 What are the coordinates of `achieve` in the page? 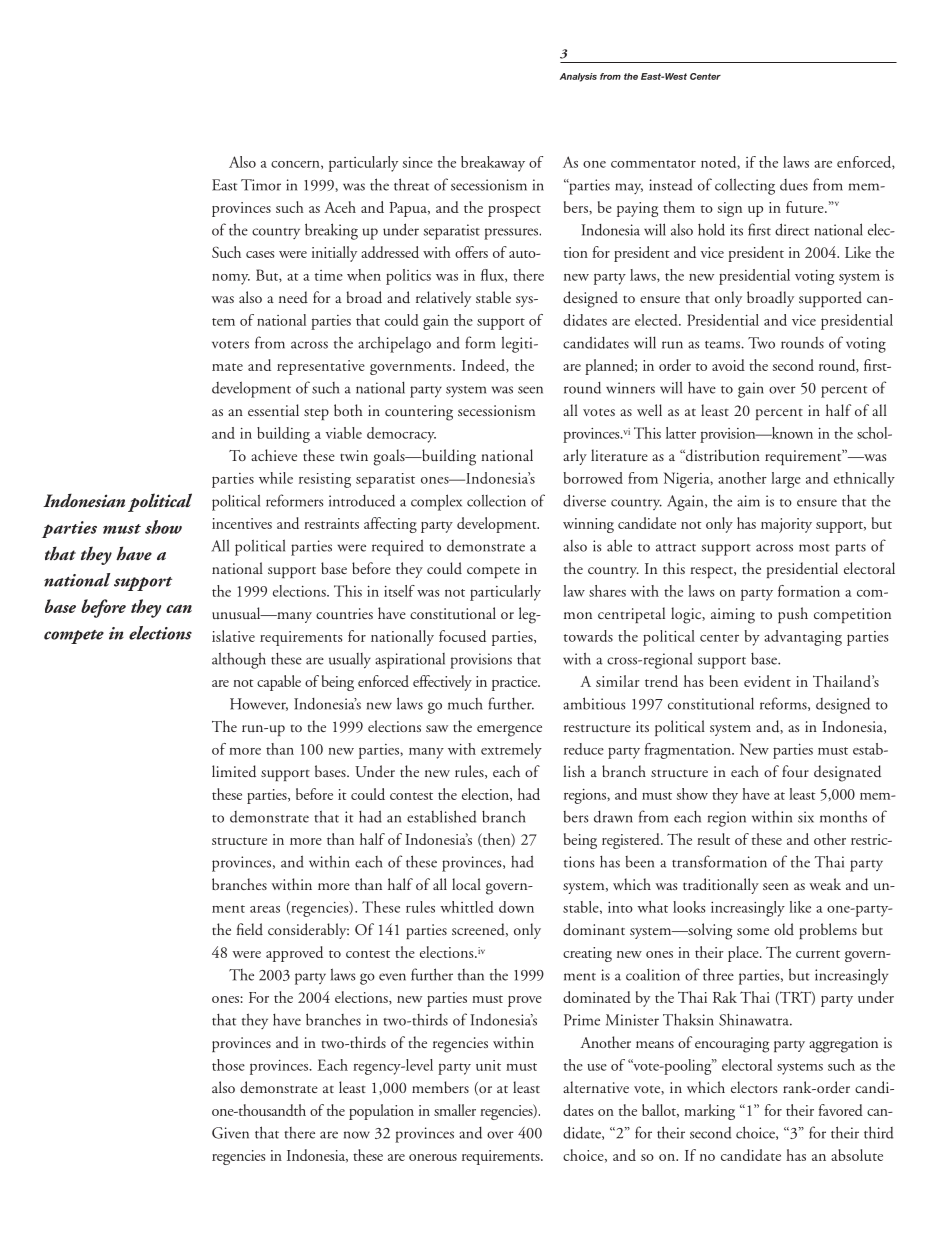 It's located at (274, 455).
